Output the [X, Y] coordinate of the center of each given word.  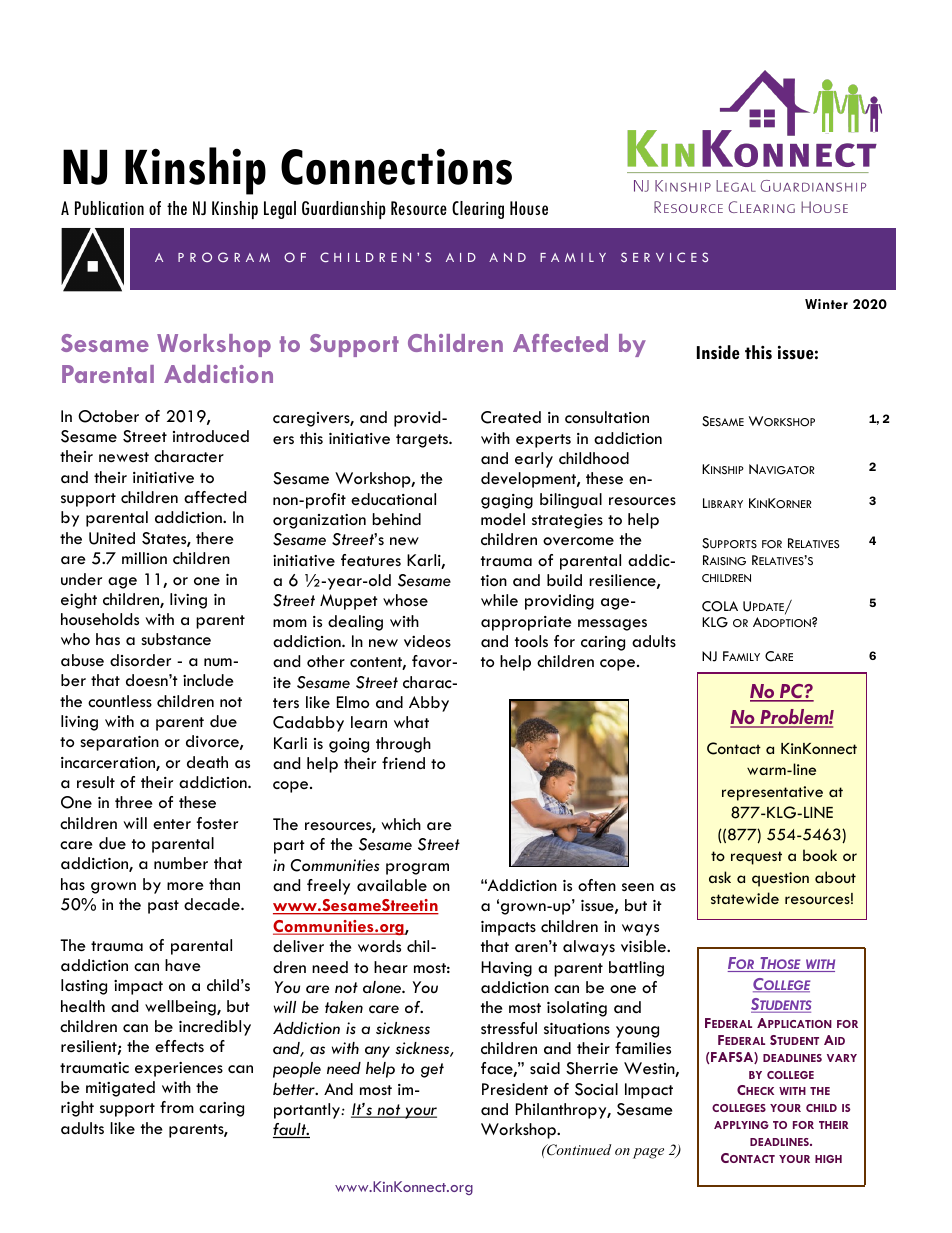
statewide [745, 898]
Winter [826, 304]
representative [772, 793]
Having [506, 969]
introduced [211, 436]
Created [511, 417]
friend [403, 763]
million [144, 558]
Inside [718, 352]
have [183, 965]
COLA [720, 606]
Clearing [478, 210]
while [499, 600]
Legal [280, 210]
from [177, 1107]
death [207, 762]
